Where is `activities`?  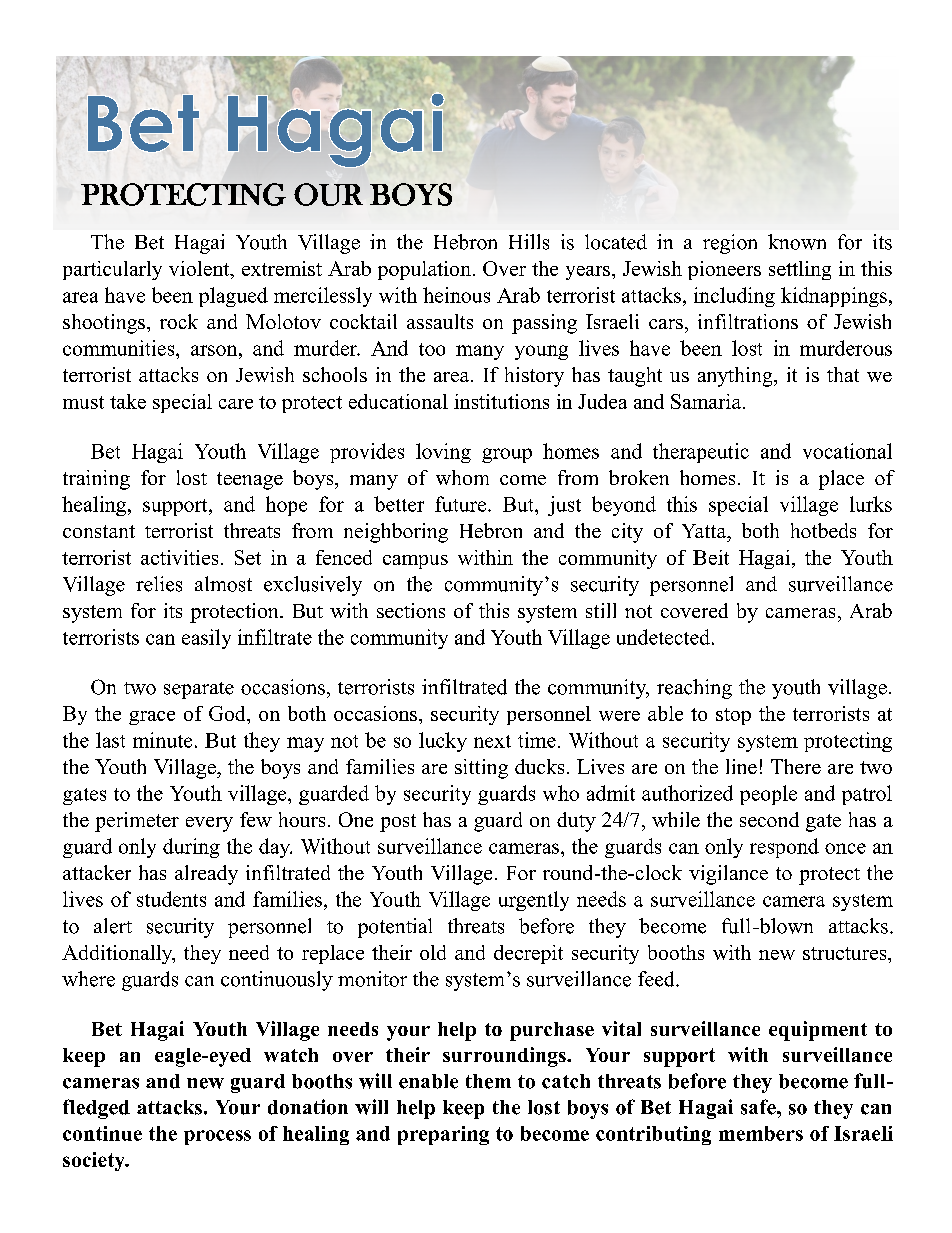
activities is located at coordinates (179, 557).
